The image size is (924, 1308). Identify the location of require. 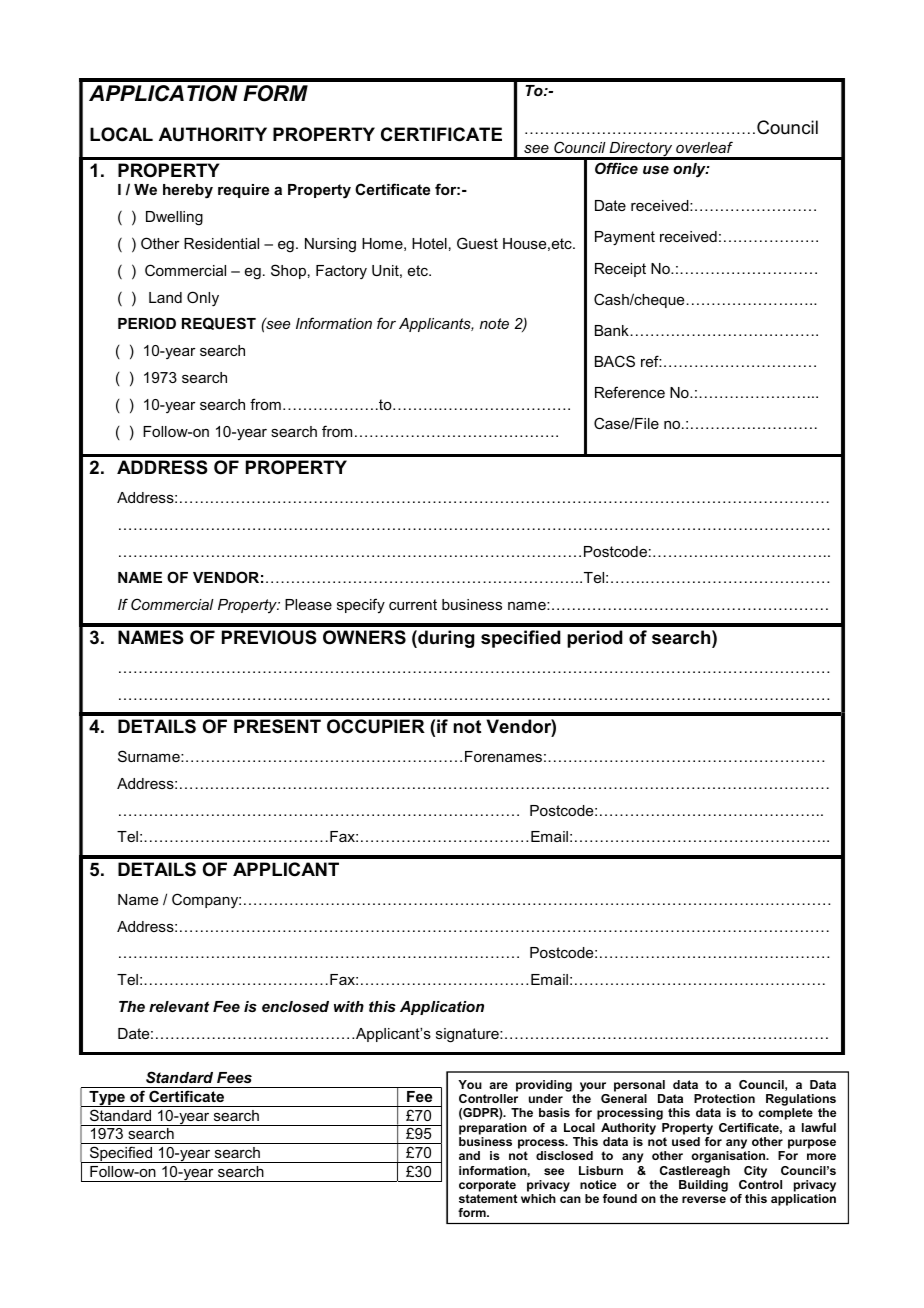
(243, 191).
